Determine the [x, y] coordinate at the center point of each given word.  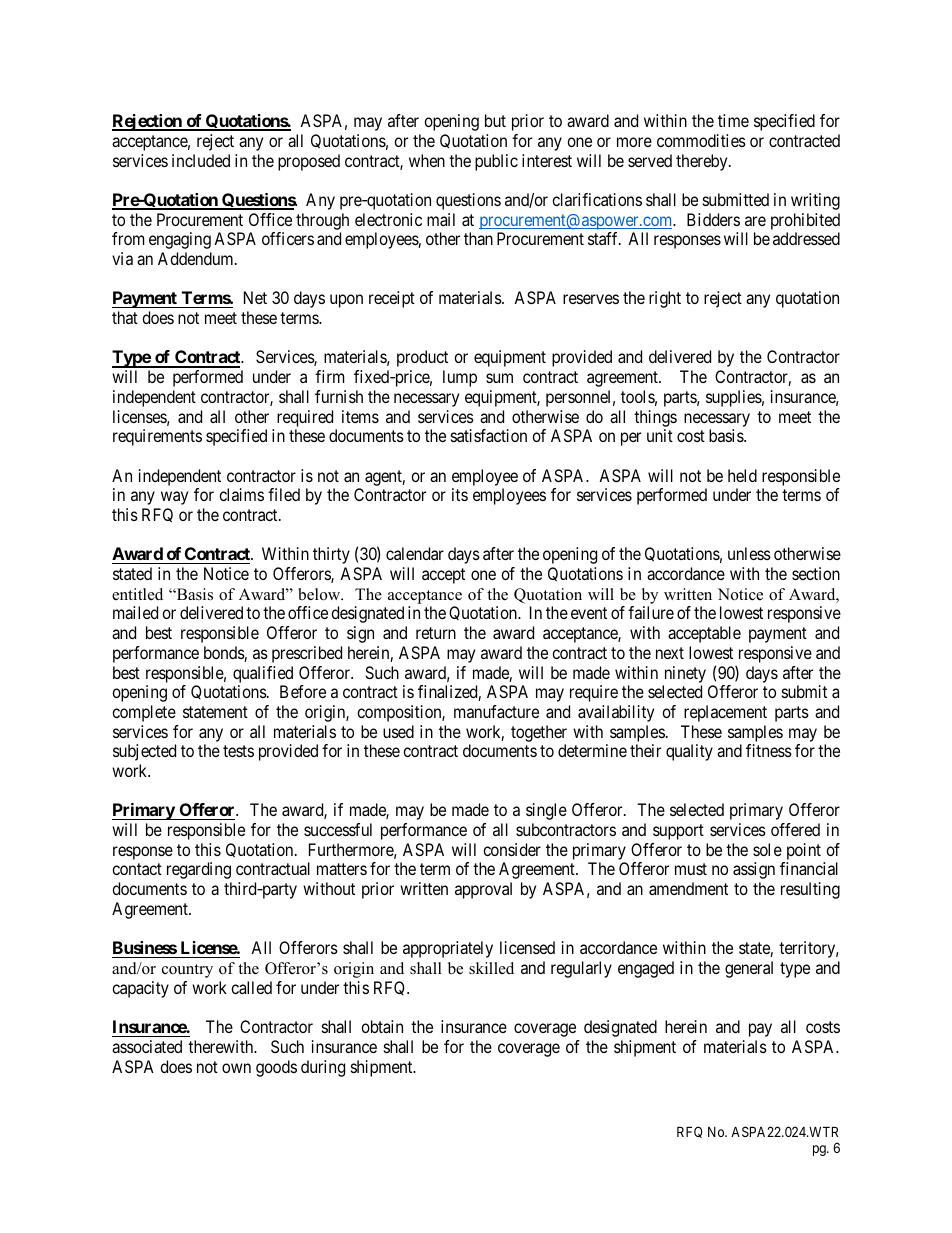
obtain [382, 1026]
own [236, 1068]
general [749, 969]
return [436, 633]
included [201, 160]
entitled [137, 594]
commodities [701, 140]
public [496, 162]
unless [749, 553]
